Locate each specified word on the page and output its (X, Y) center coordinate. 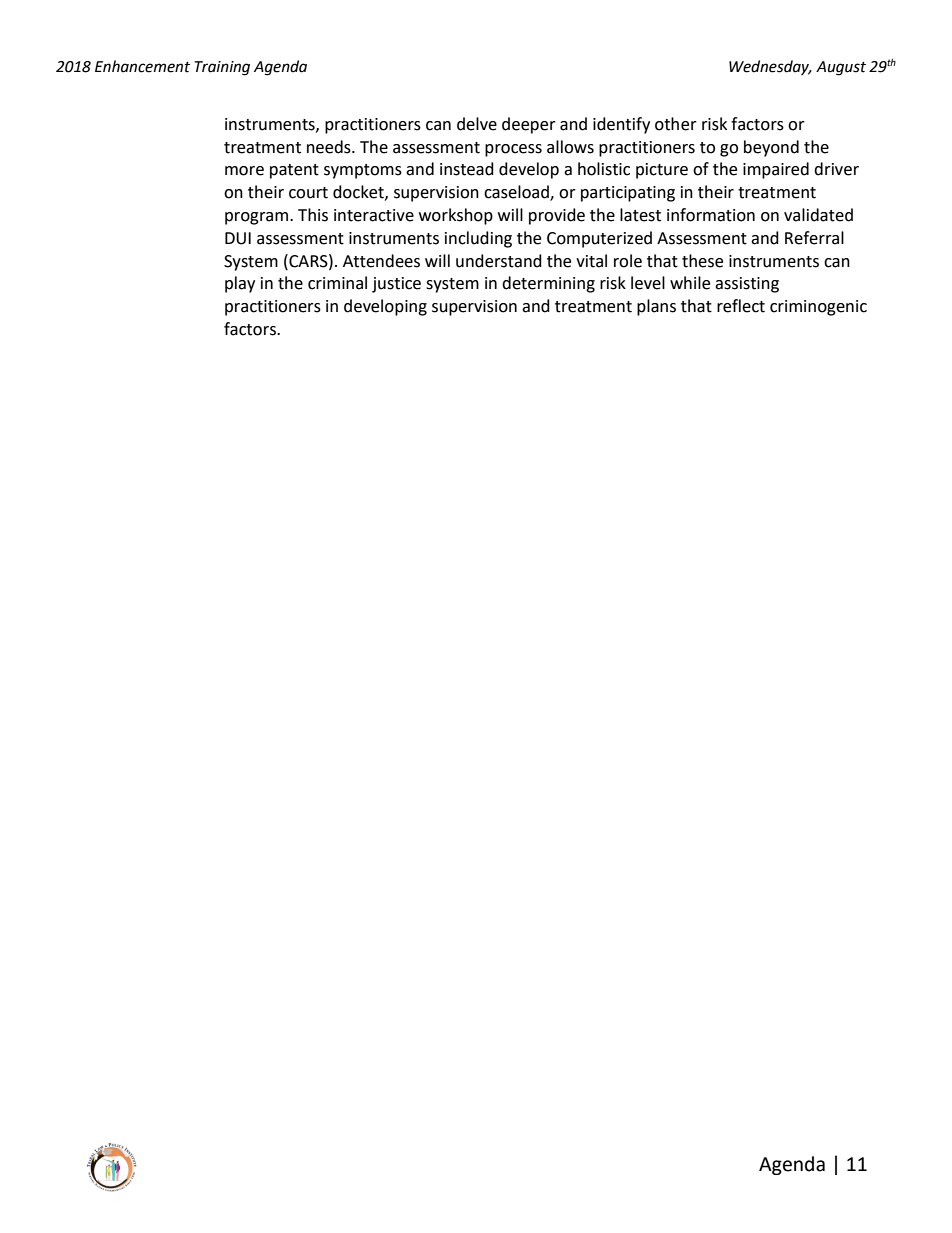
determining (548, 284)
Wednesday (770, 67)
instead (467, 169)
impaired (776, 170)
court (308, 193)
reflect (741, 306)
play (240, 284)
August (841, 68)
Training (222, 68)
